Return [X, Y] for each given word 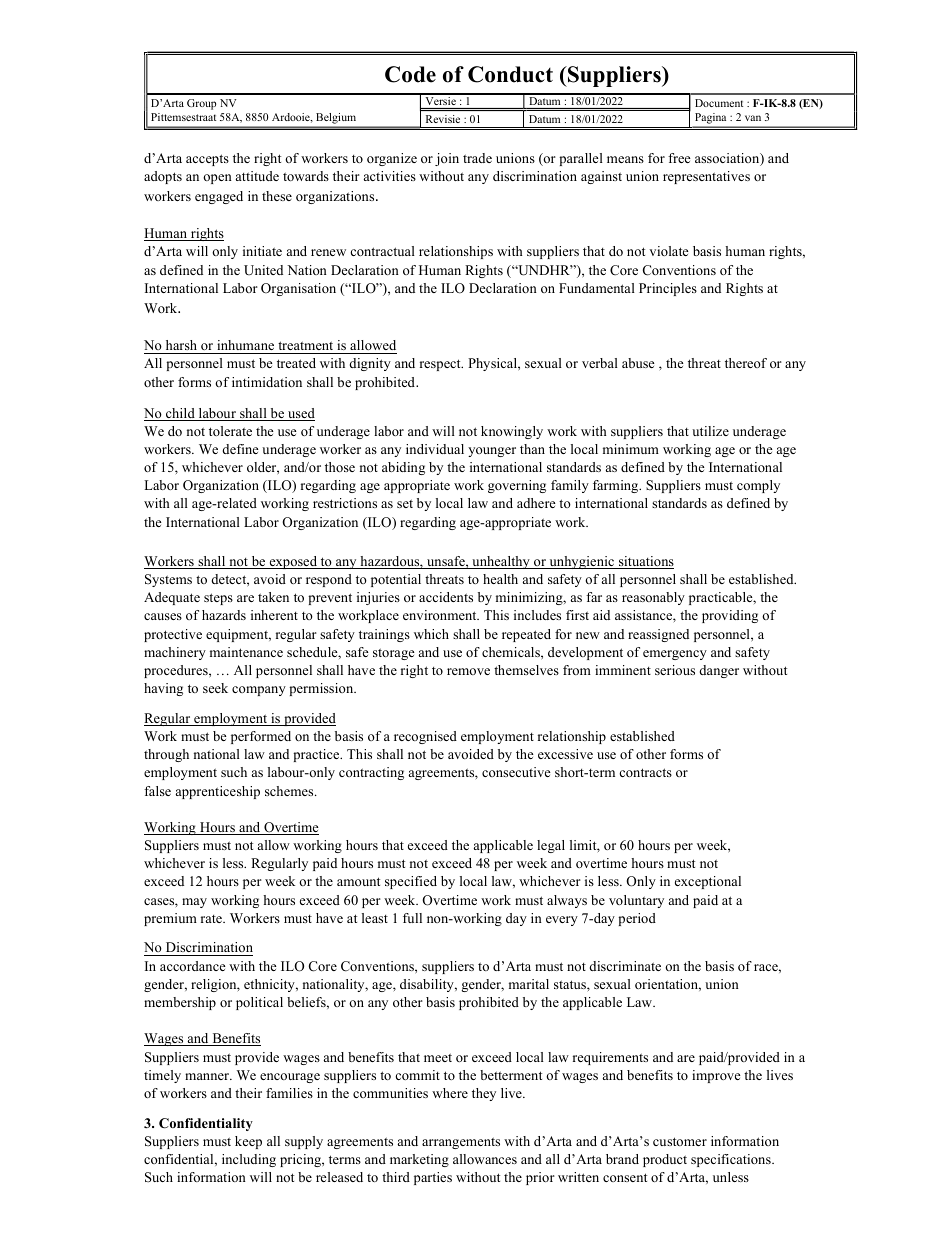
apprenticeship [218, 792]
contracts [645, 772]
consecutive [516, 772]
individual [435, 449]
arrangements [461, 1143]
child [180, 414]
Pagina [711, 120]
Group [201, 104]
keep [248, 1142]
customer [680, 1141]
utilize [710, 431]
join [447, 159]
